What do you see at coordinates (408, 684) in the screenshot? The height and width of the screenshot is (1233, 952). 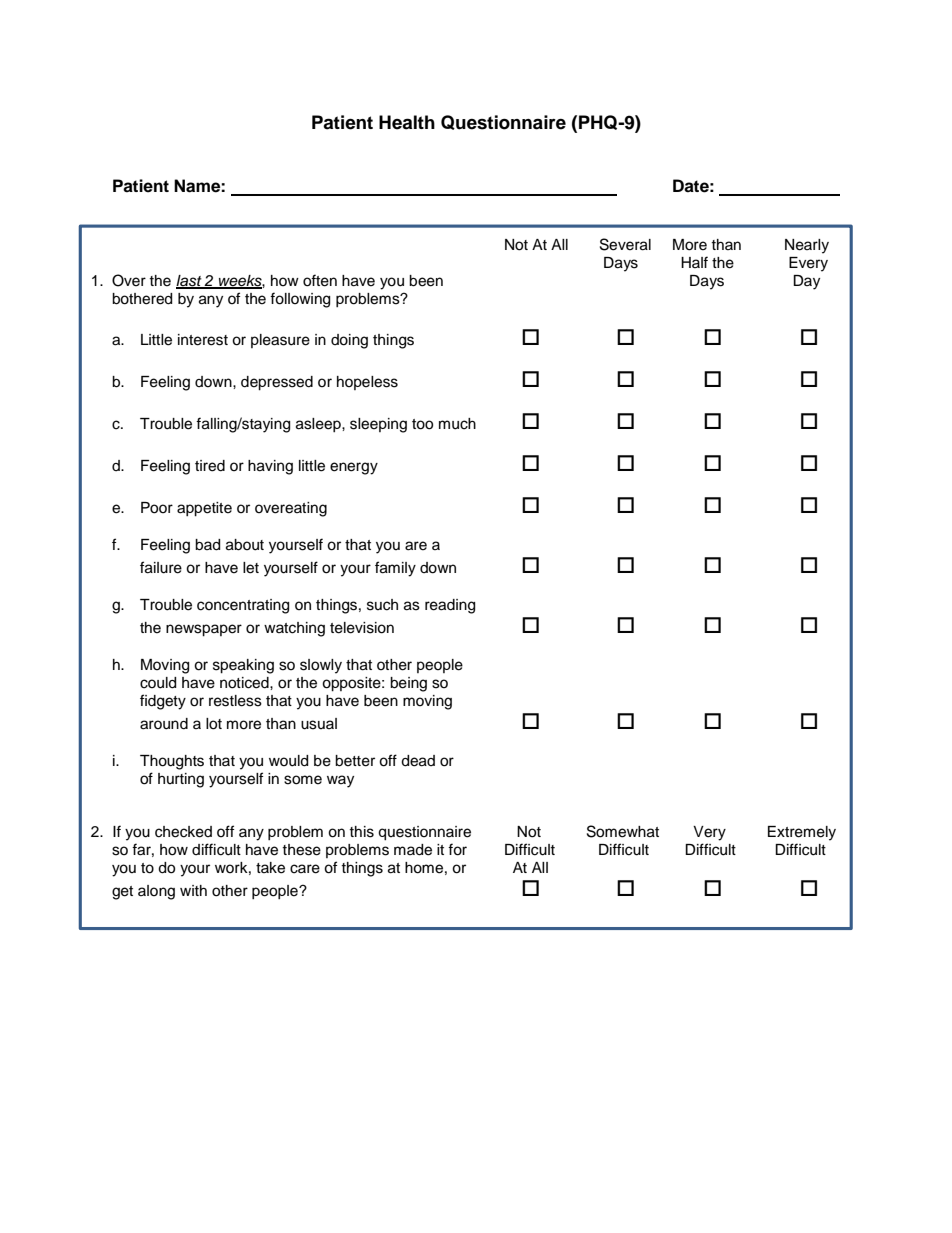 I see `being` at bounding box center [408, 684].
